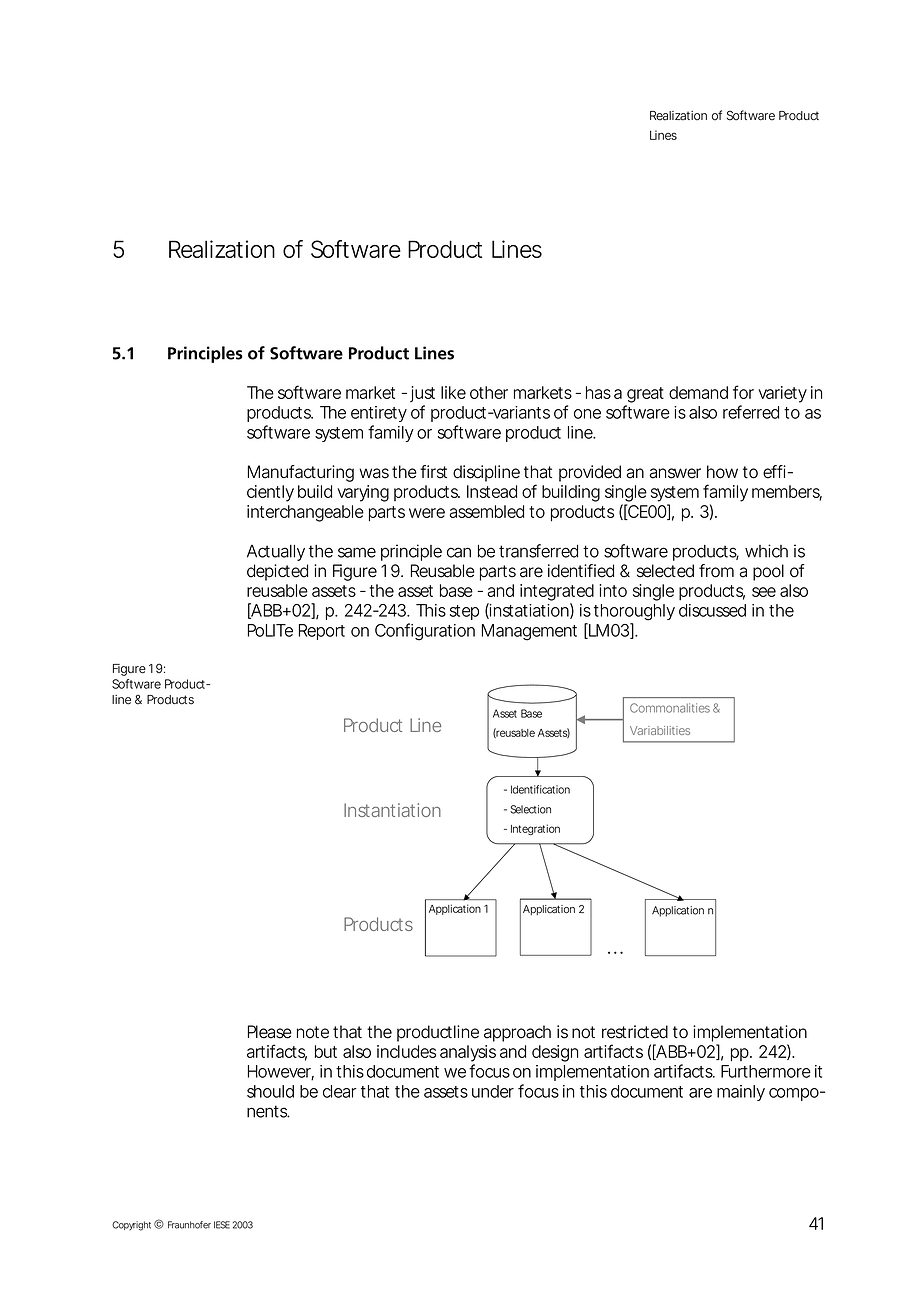 The width and height of the screenshot is (924, 1308). Describe the element at coordinates (493, 1091) in the screenshot. I see `under` at that location.
